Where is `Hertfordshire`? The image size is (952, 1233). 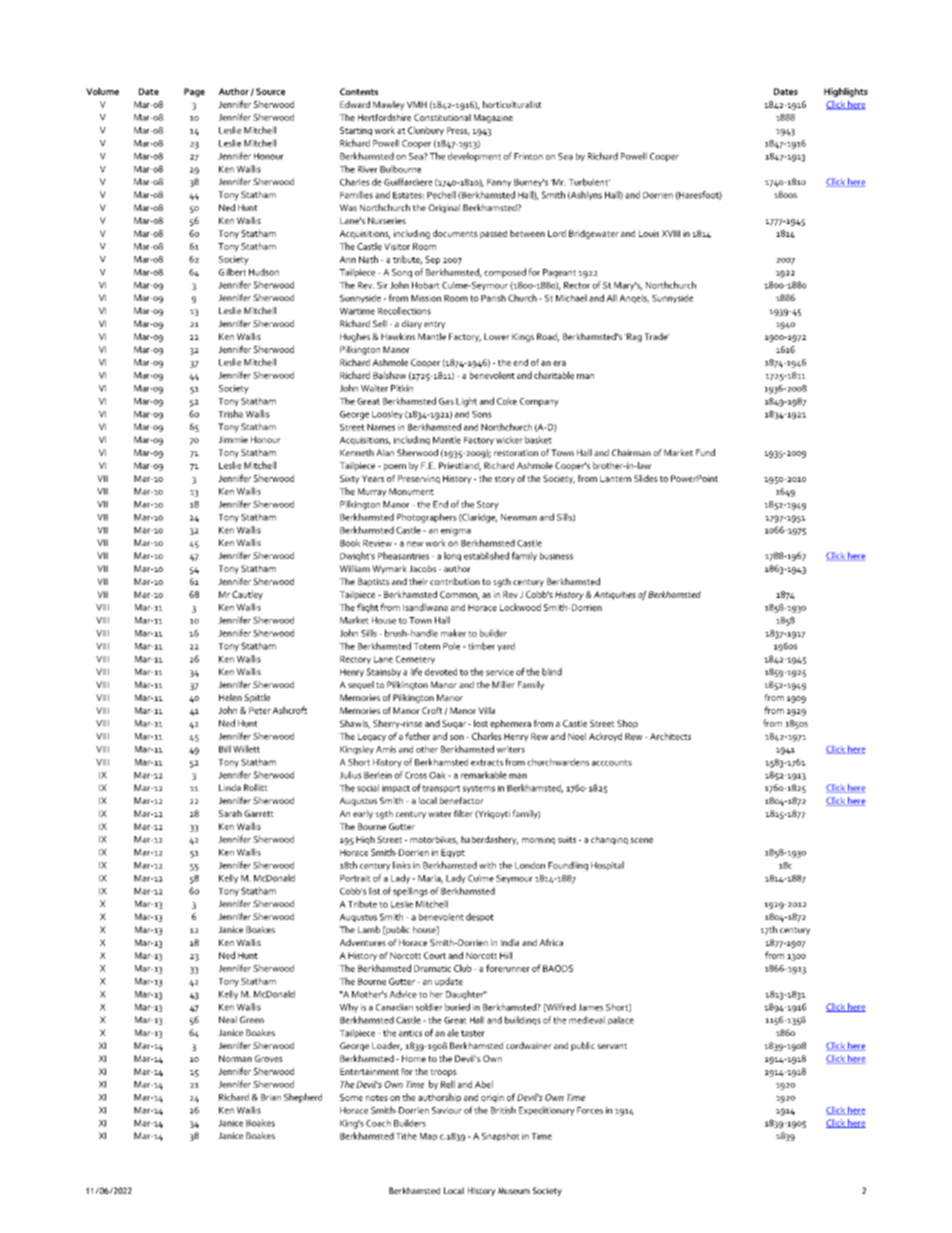 Hertfordshire is located at coordinates (384, 117).
